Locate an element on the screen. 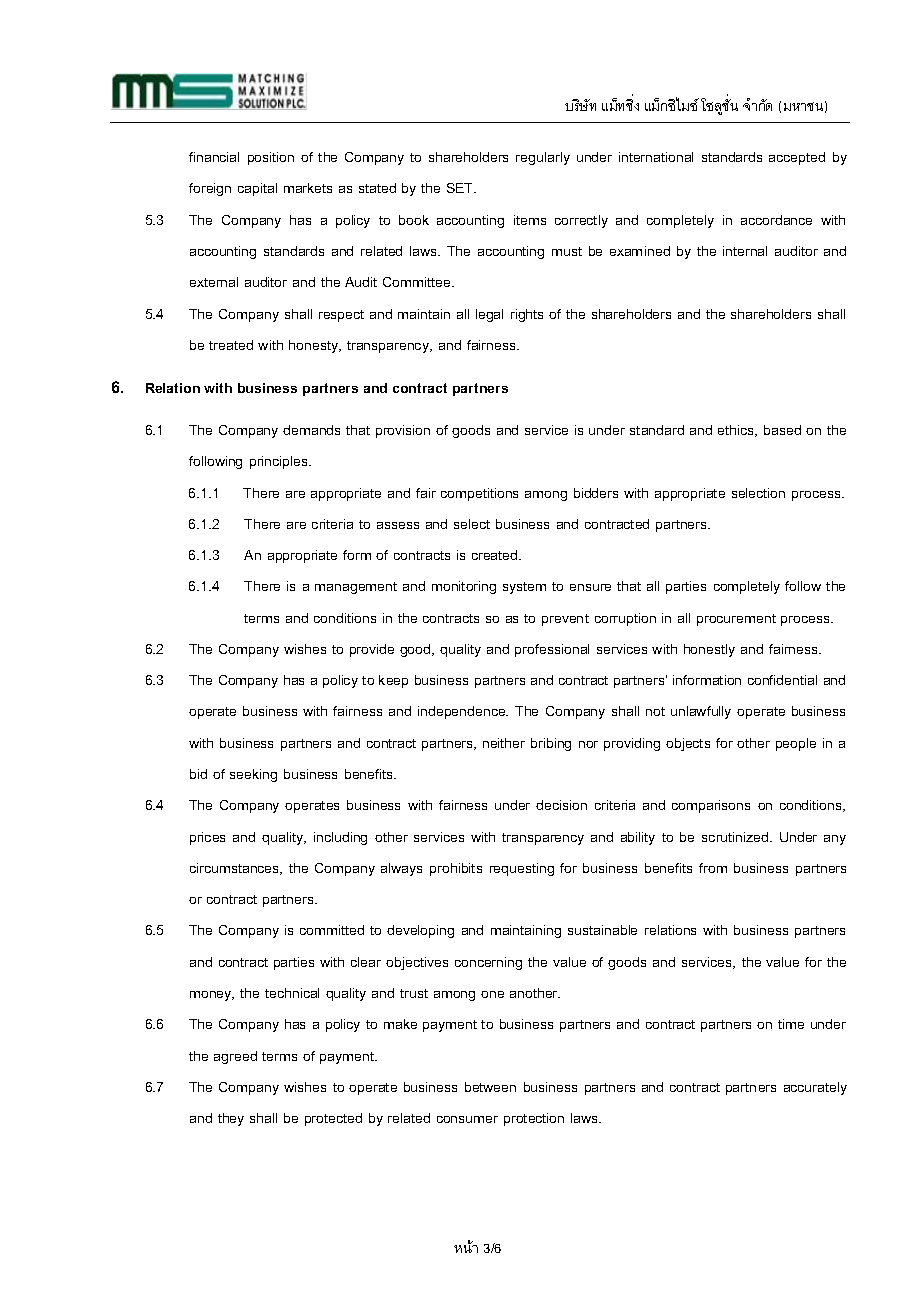  agreed is located at coordinates (235, 1057).
